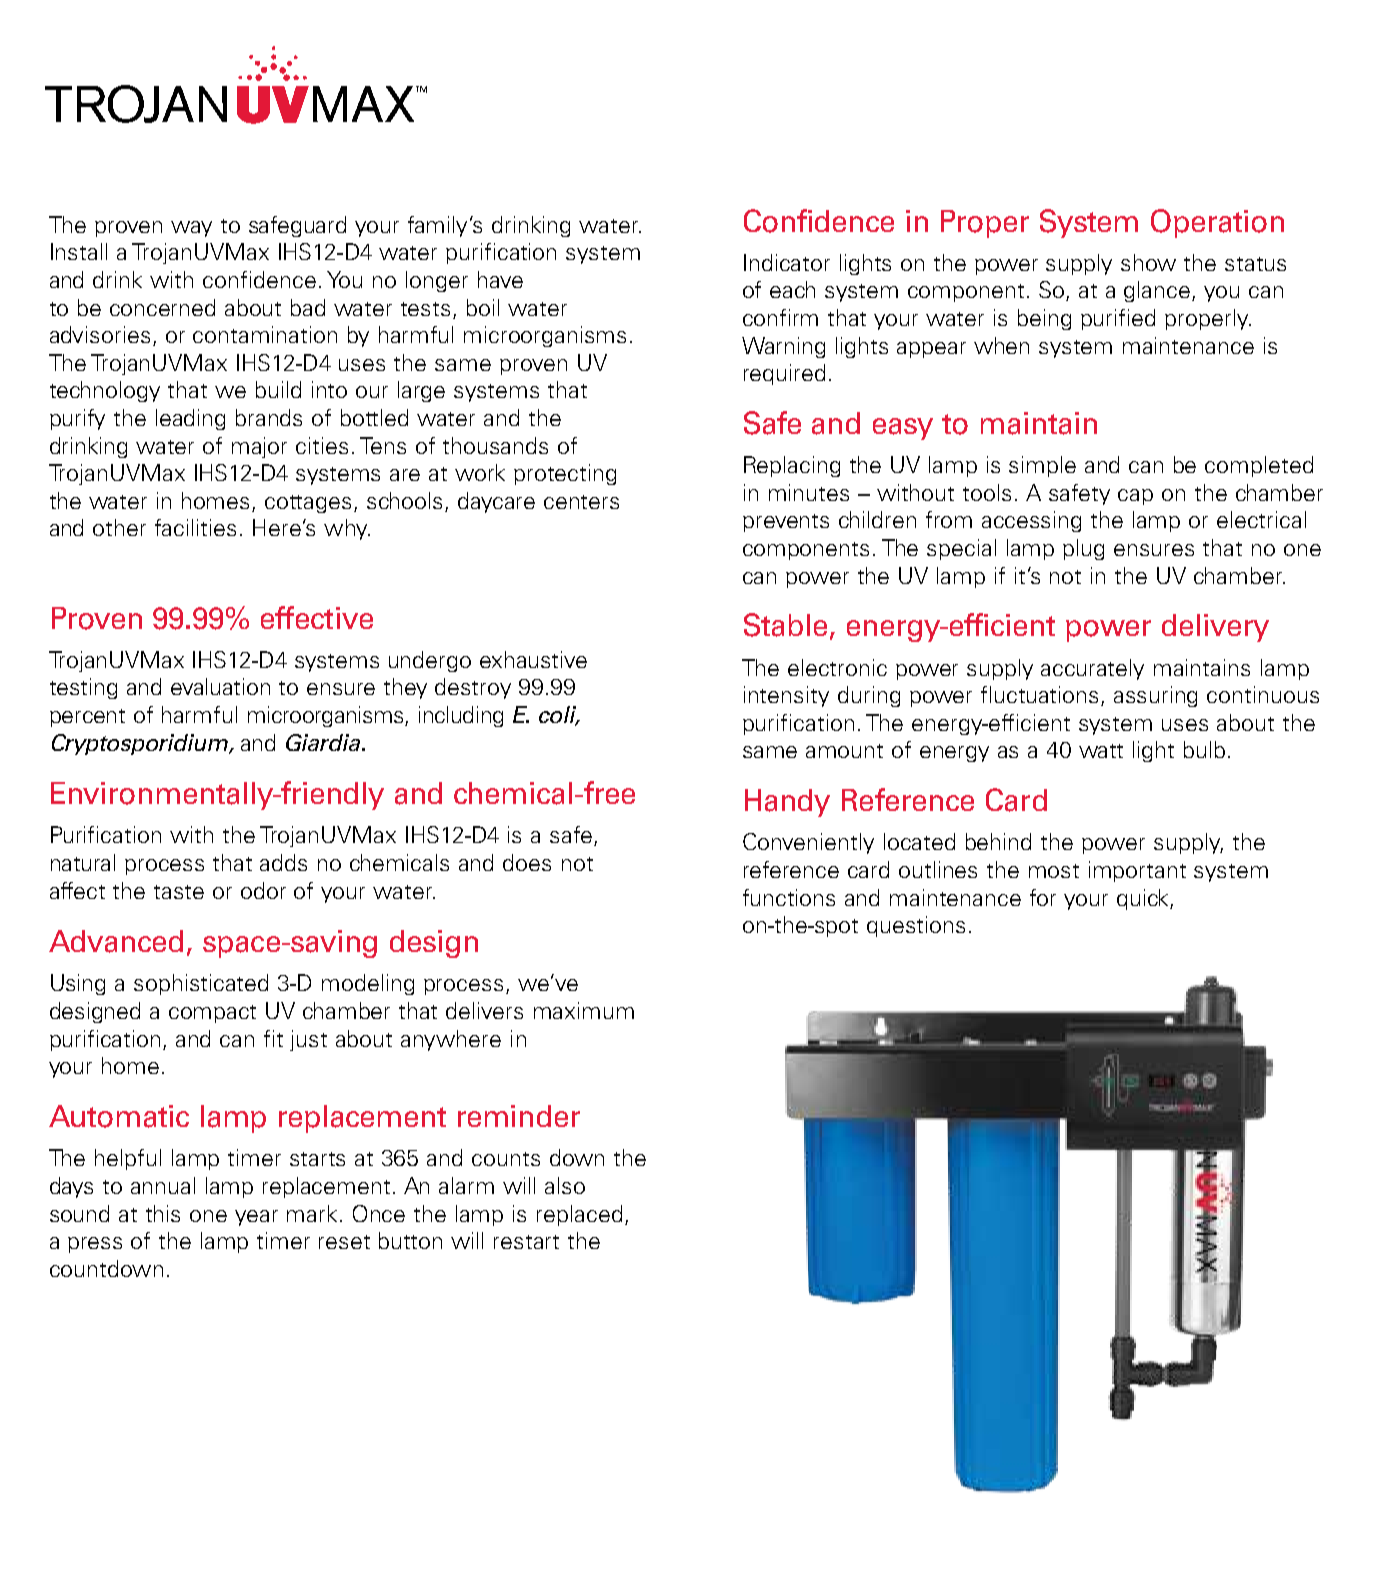 Image resolution: width=1392 pixels, height=1578 pixels. Describe the element at coordinates (579, 1215) in the screenshot. I see `replaced` at that location.
